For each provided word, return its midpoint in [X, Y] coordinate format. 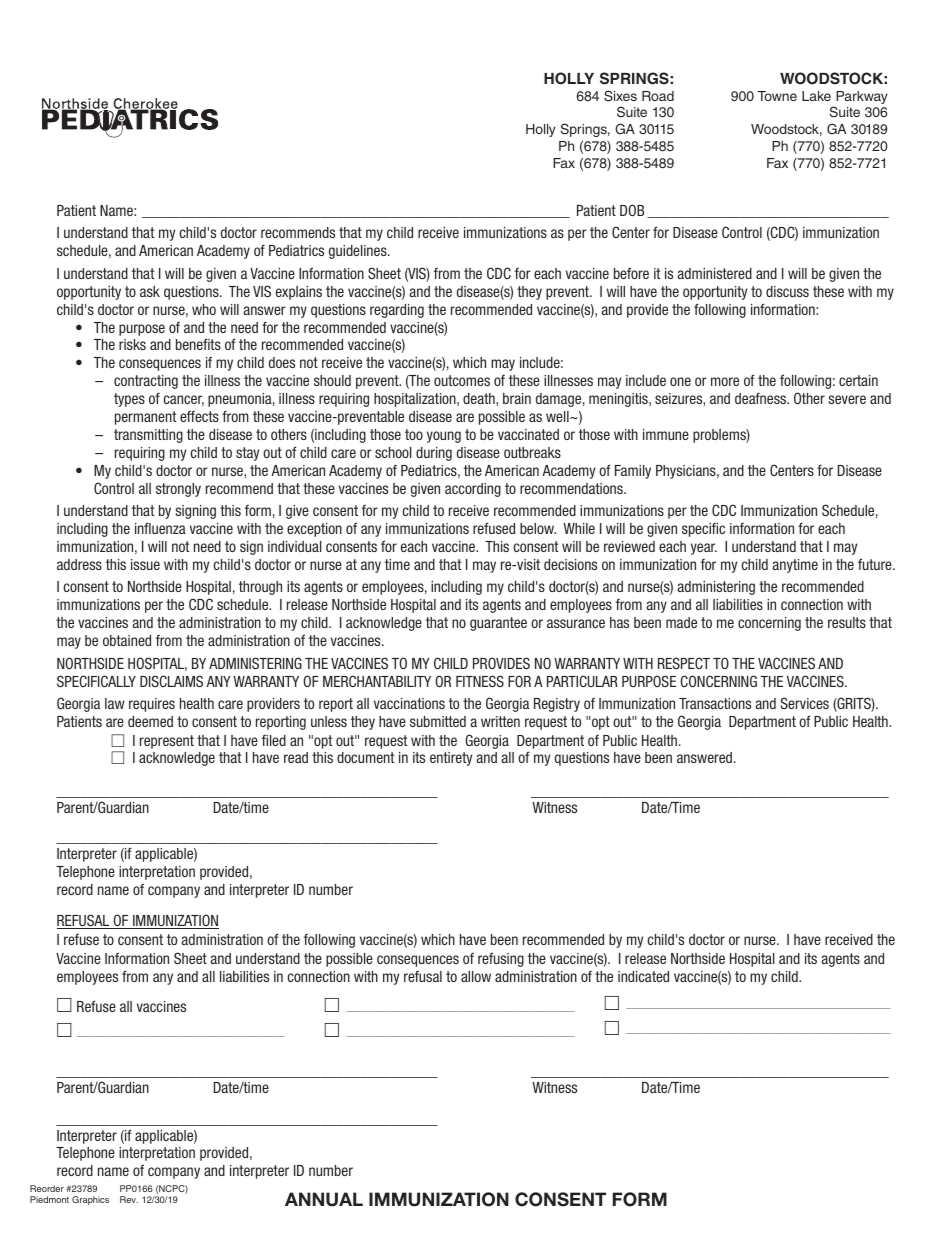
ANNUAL [324, 1199]
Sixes [620, 96]
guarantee [498, 624]
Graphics [90, 1200]
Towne [777, 96]
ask [150, 291]
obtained [127, 640]
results [847, 622]
